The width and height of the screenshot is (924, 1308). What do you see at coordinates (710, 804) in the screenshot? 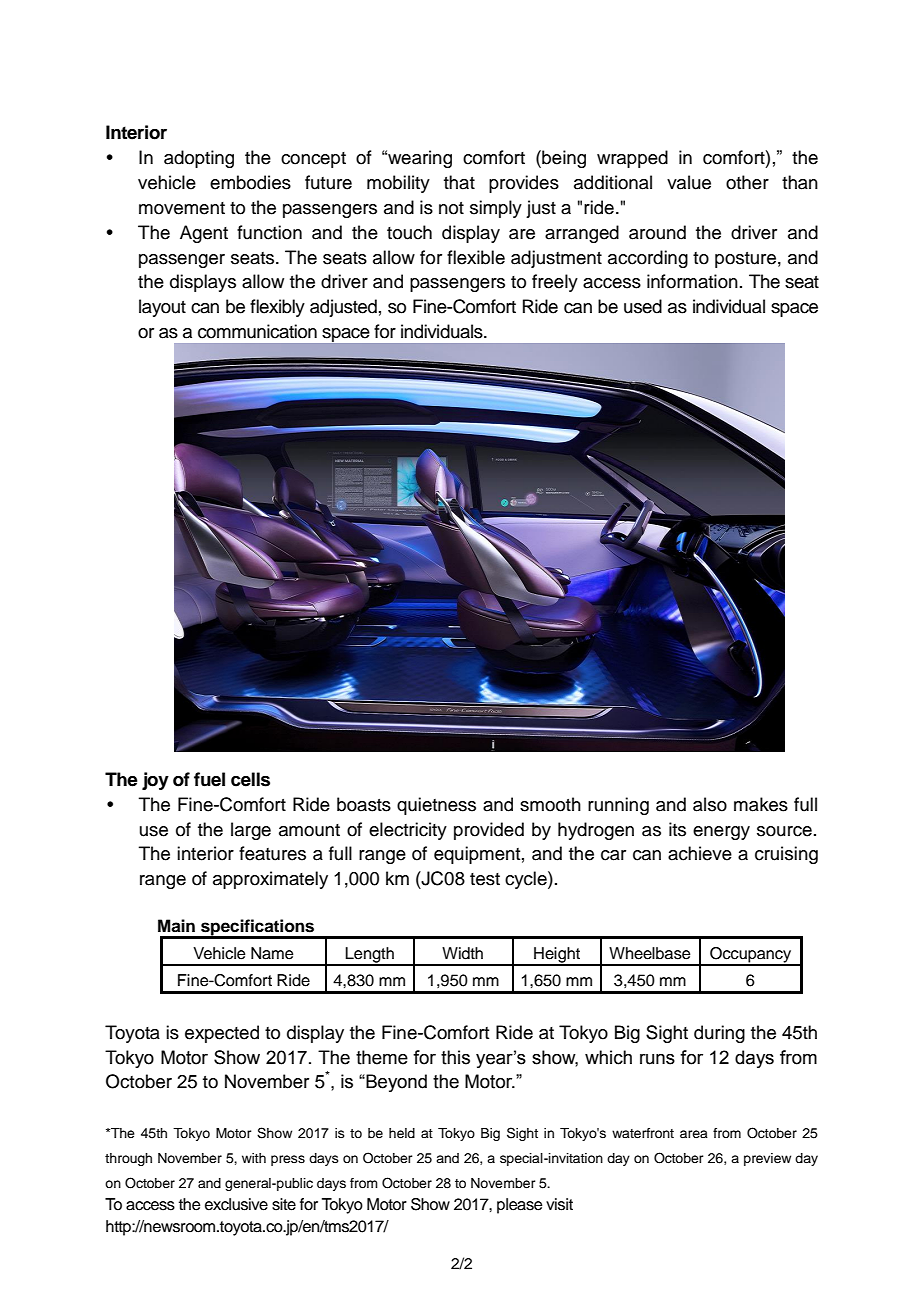
I see `also` at bounding box center [710, 804].
